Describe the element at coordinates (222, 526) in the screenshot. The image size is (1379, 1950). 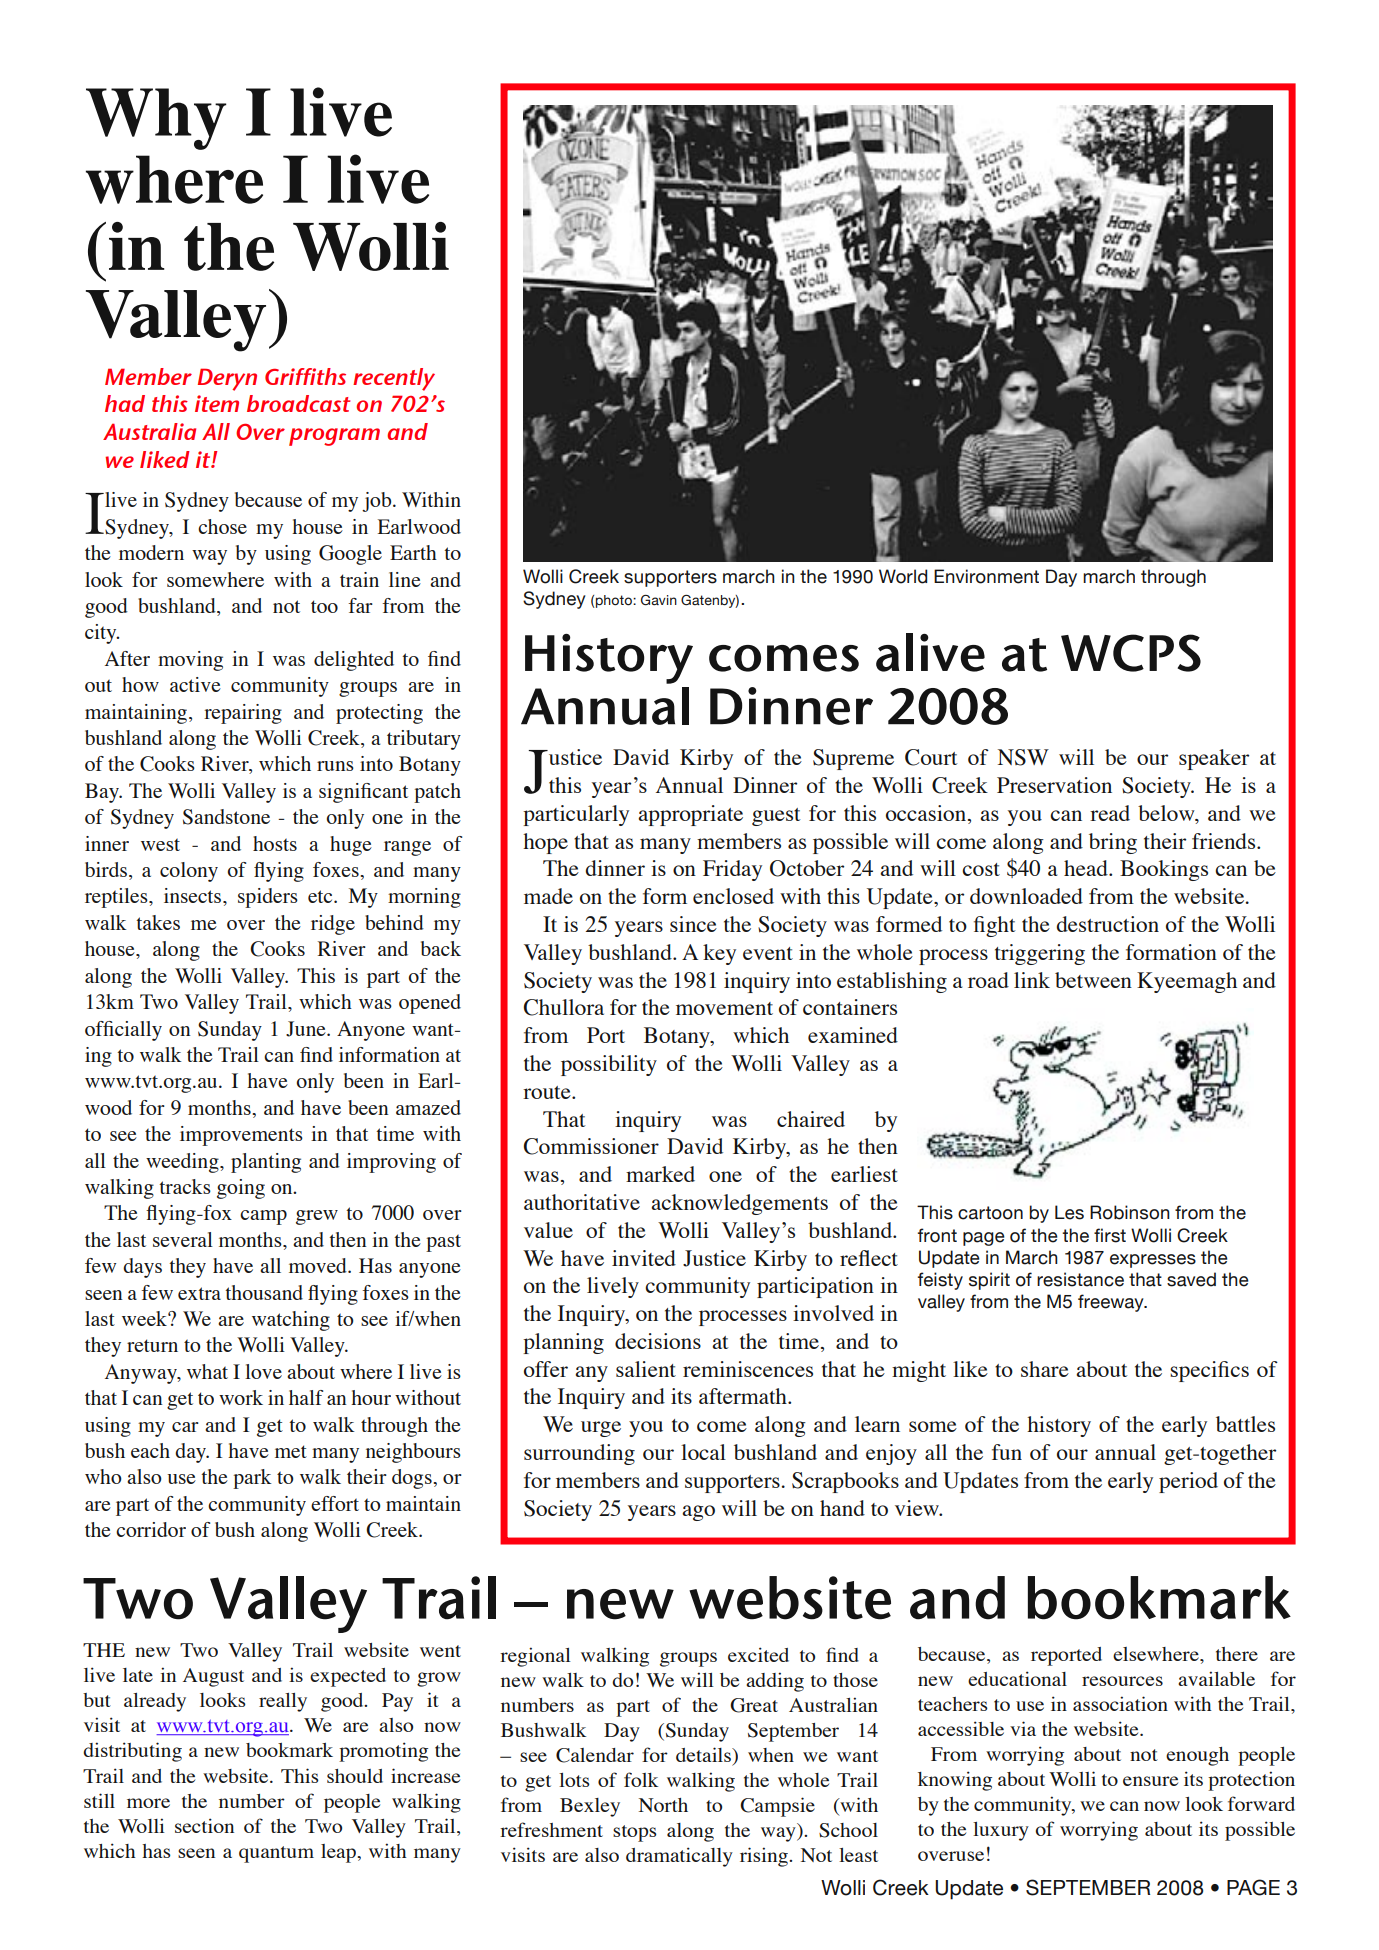
I see `chose` at that location.
